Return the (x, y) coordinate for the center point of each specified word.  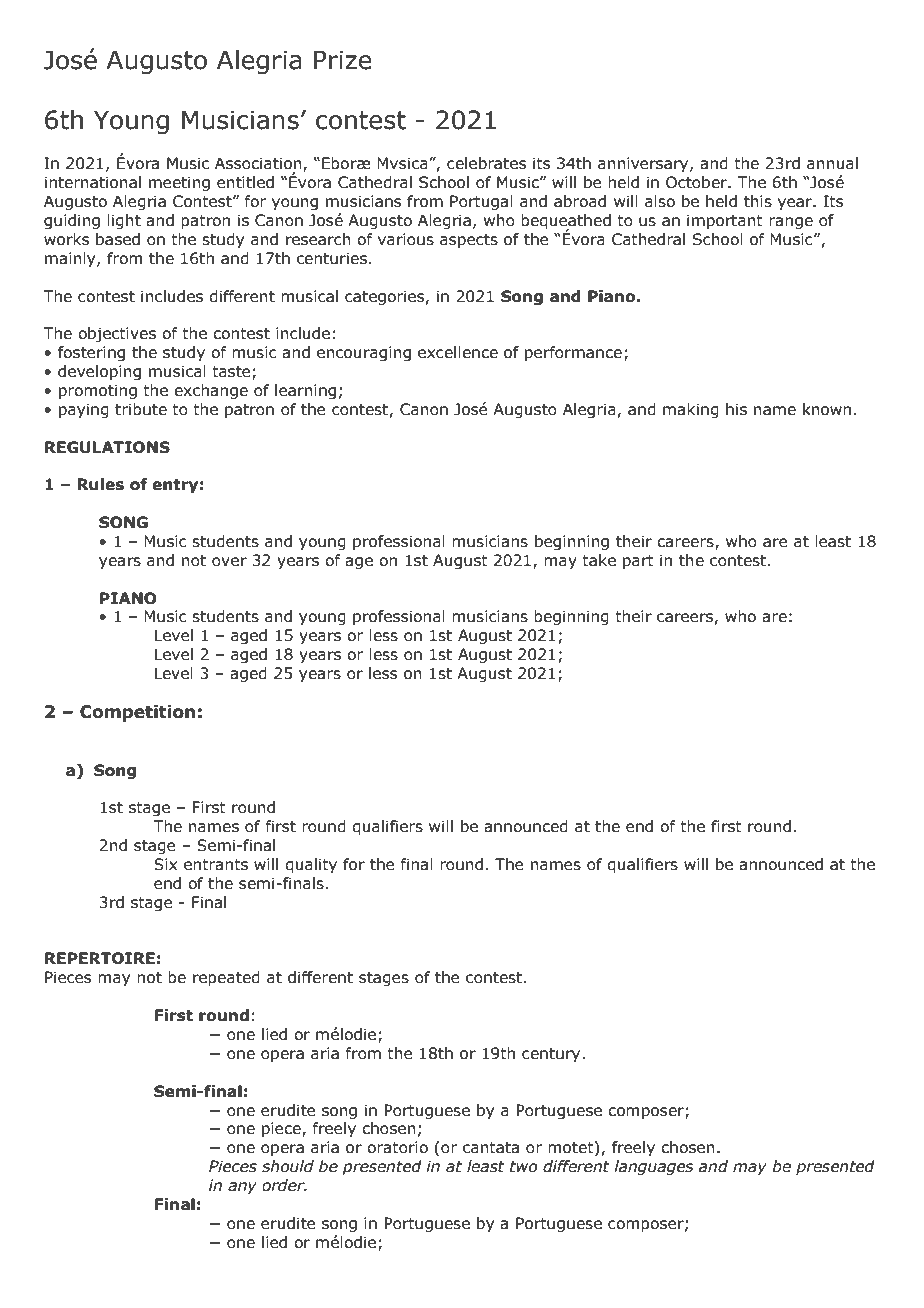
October (697, 182)
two (523, 1167)
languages (653, 1167)
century (552, 1055)
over (229, 562)
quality (311, 865)
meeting (179, 183)
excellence (458, 352)
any (242, 1188)
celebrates (486, 163)
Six (165, 864)
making (691, 410)
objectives (117, 334)
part (638, 562)
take (599, 560)
